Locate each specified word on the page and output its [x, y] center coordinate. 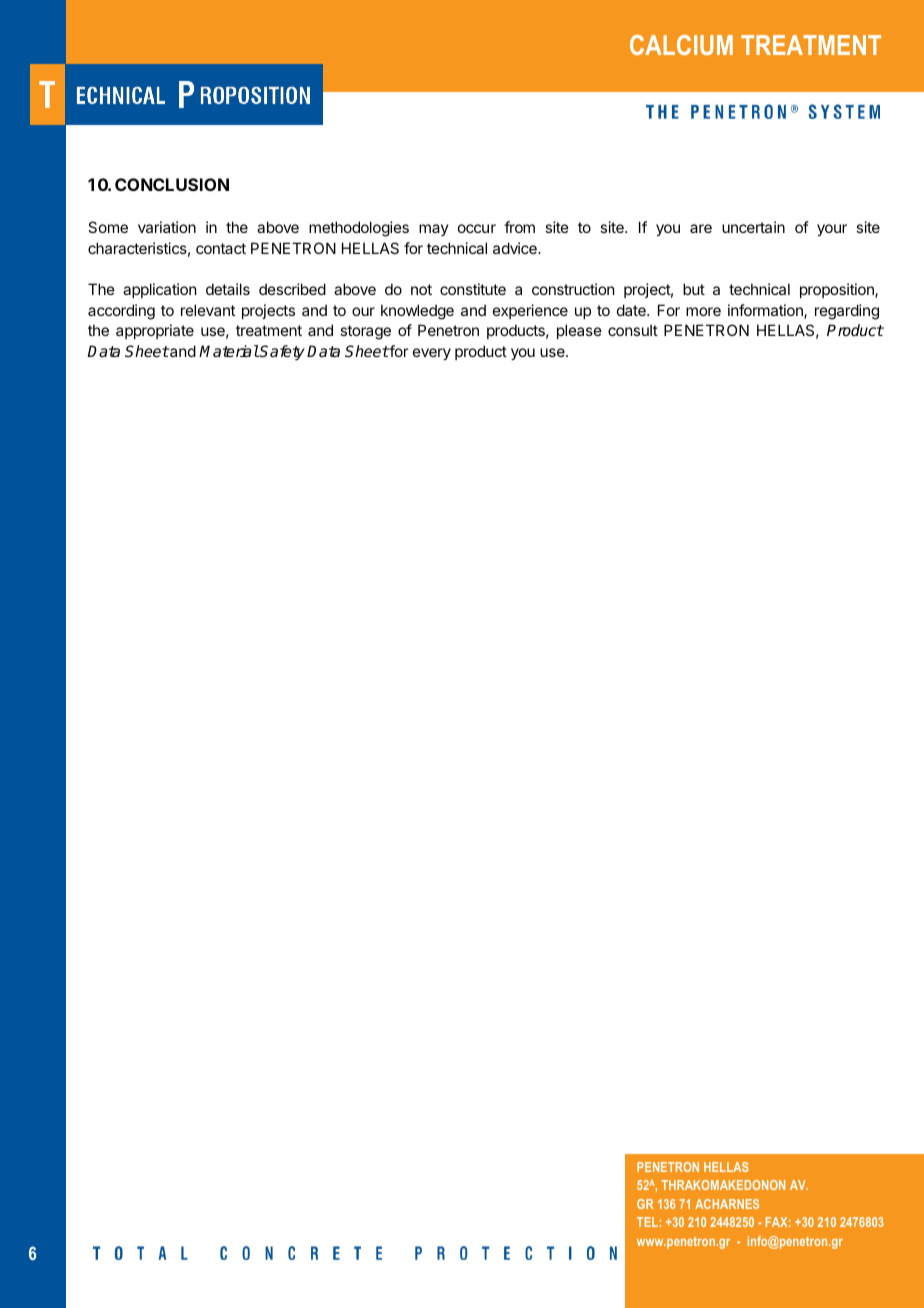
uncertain [753, 227]
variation [167, 227]
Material [229, 351]
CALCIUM [681, 45]
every [432, 354]
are [701, 228]
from [519, 227]
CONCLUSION [172, 184]
